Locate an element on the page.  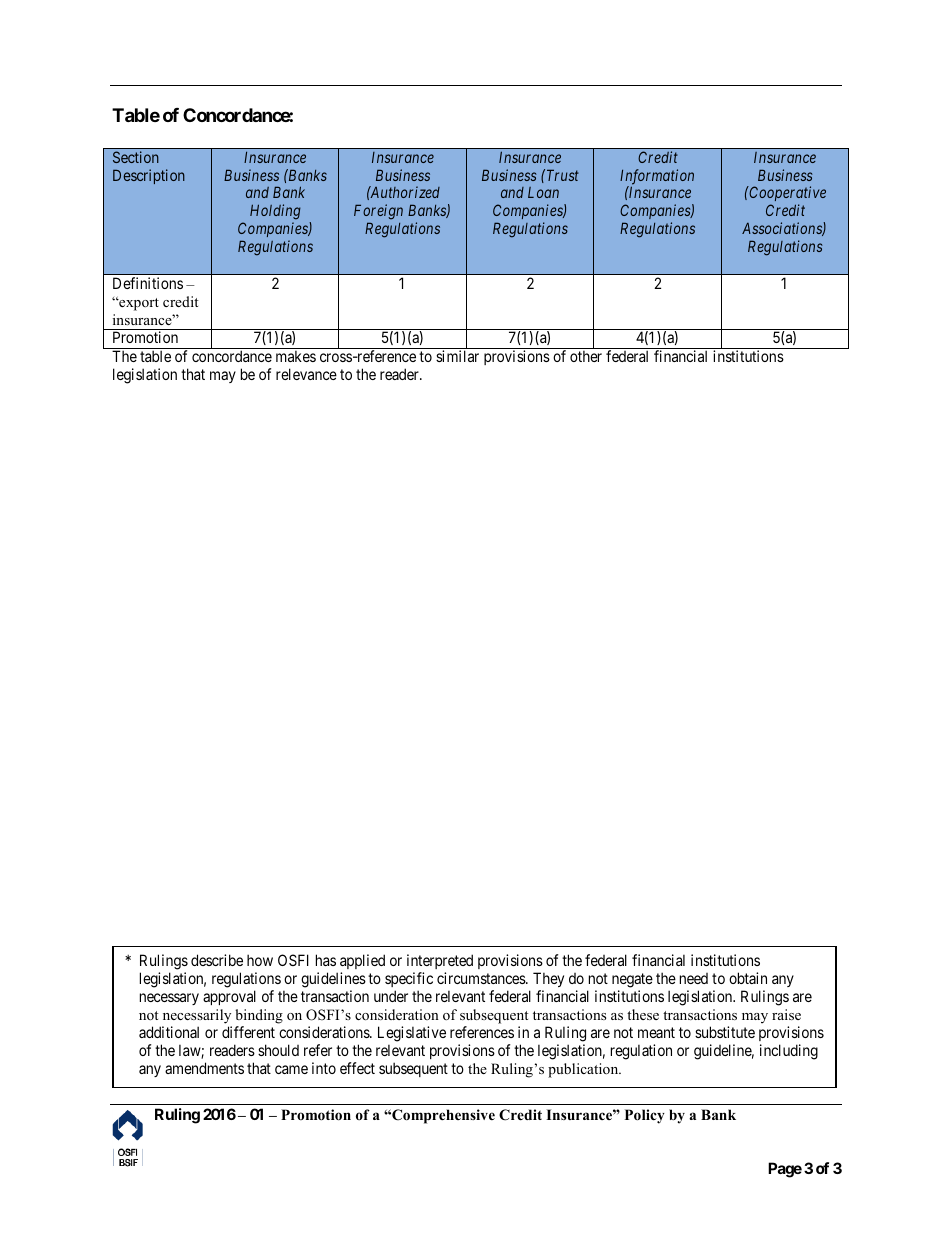
amendments is located at coordinates (204, 1068).
